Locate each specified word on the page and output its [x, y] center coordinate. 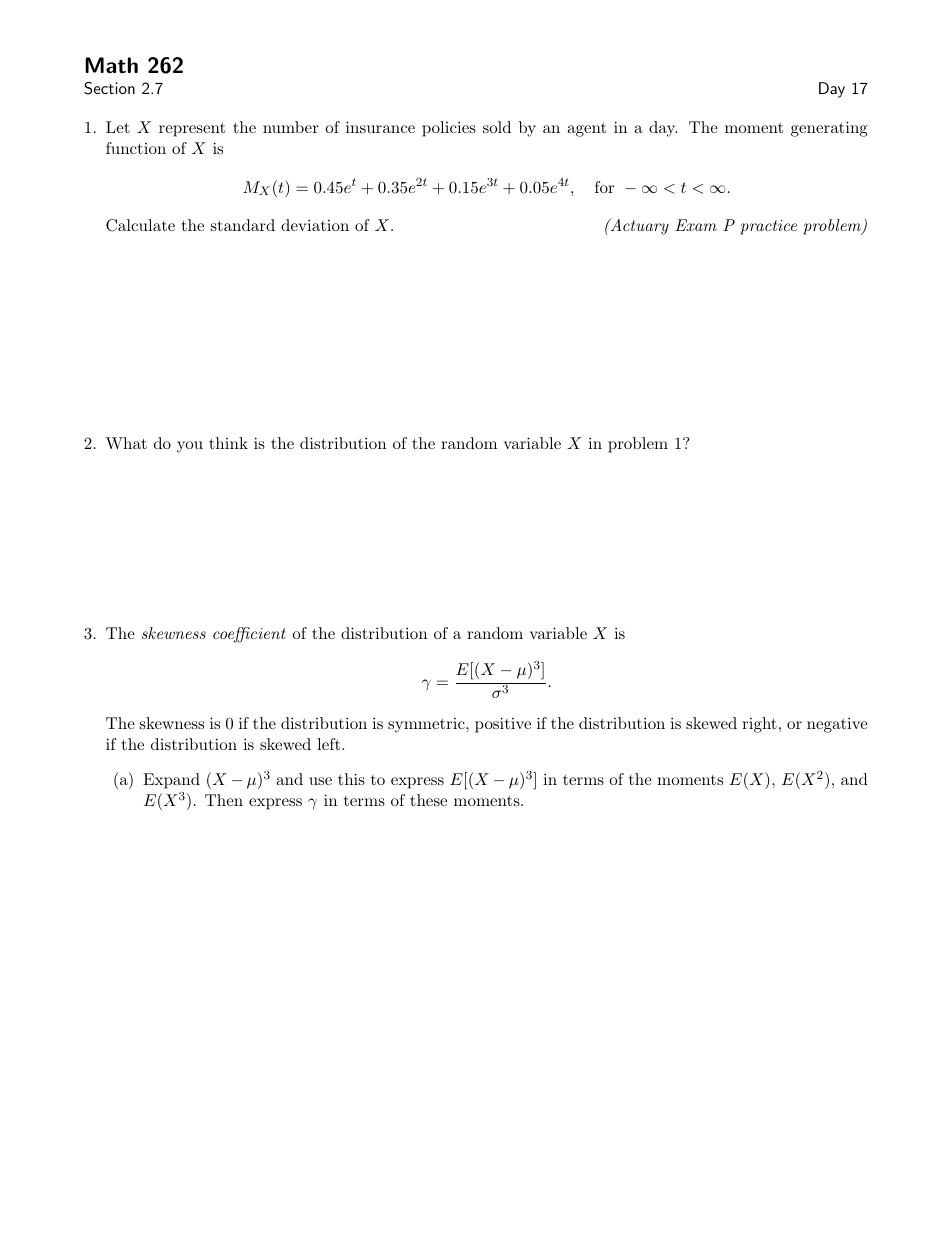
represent [192, 130]
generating [829, 129]
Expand [171, 781]
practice [768, 227]
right [759, 725]
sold [497, 127]
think [228, 443]
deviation [315, 225]
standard [243, 225]
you [190, 447]
